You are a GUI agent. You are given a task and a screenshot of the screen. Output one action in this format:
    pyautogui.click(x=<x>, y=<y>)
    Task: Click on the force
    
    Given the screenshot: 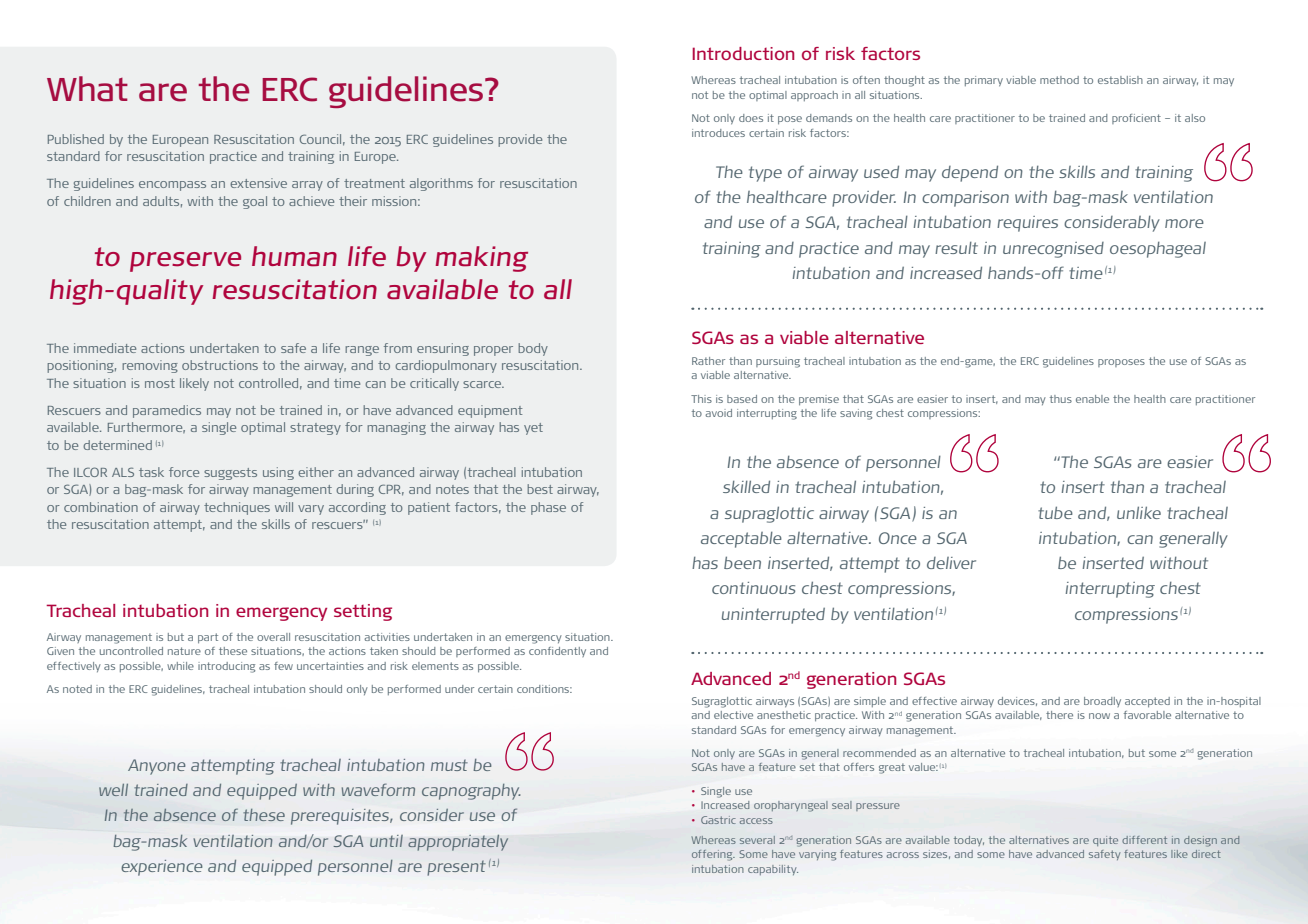 What is the action you would take?
    pyautogui.click(x=184, y=472)
